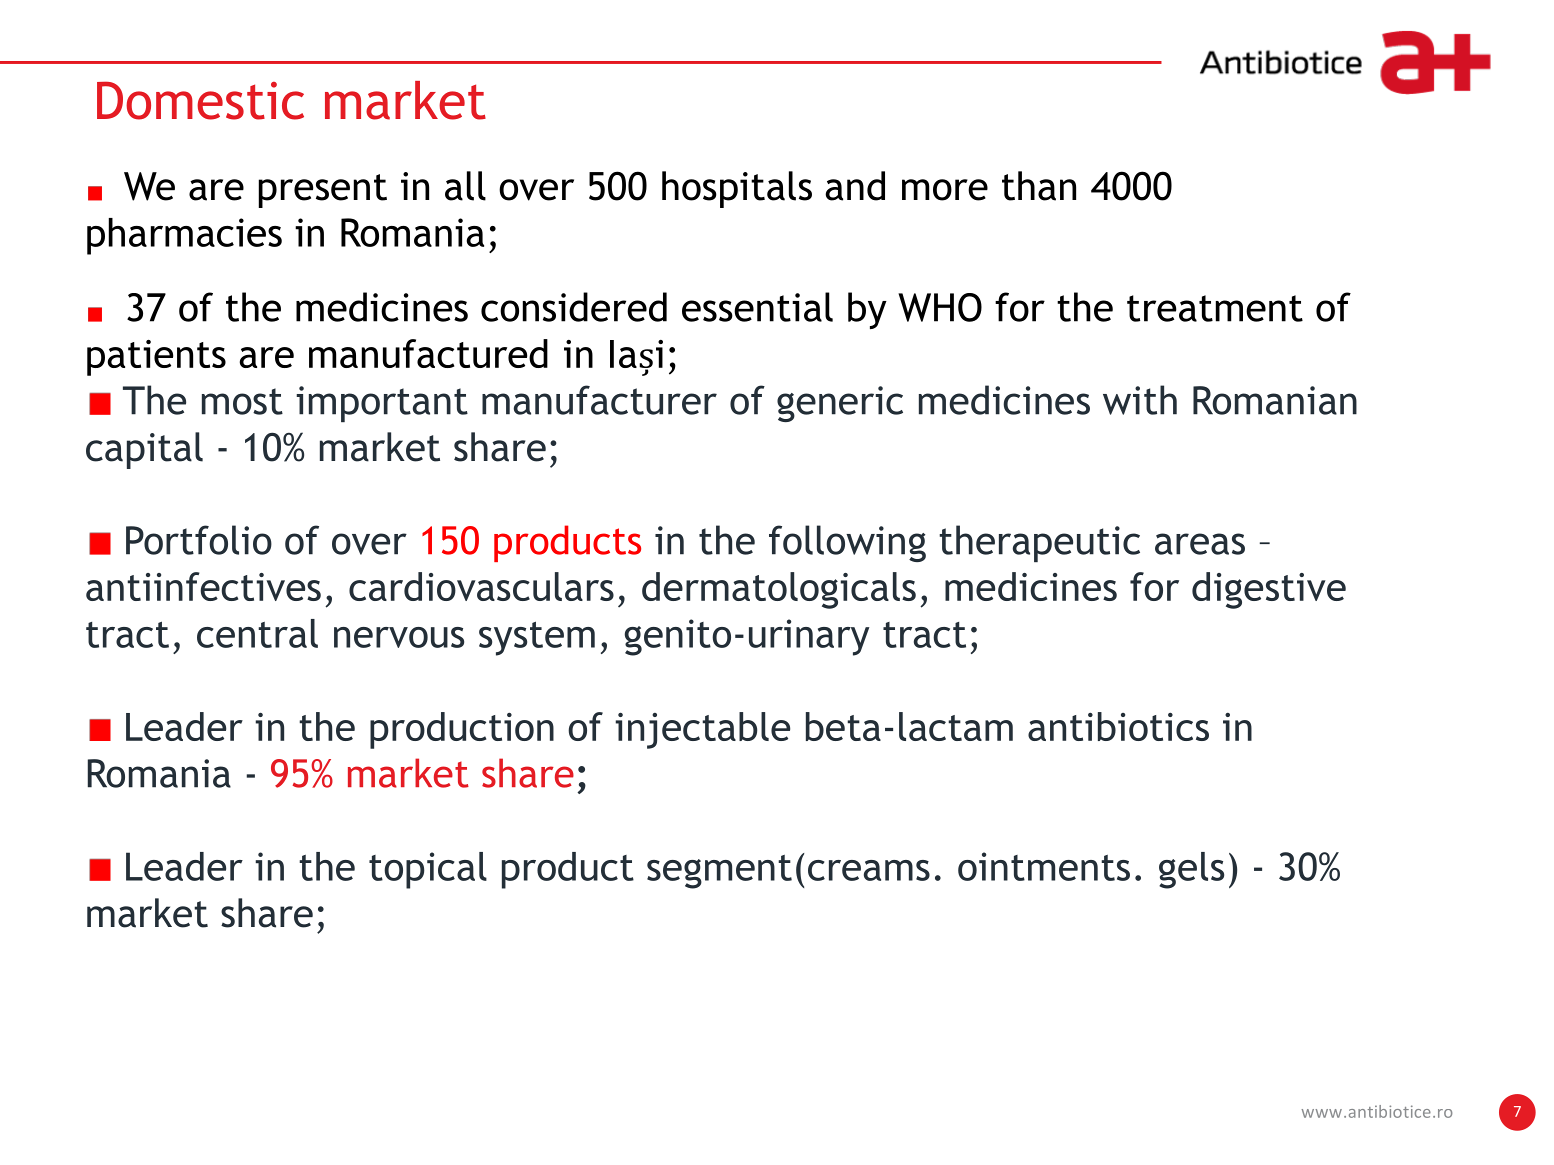 The width and height of the screenshot is (1554, 1165). Describe the element at coordinates (1191, 870) in the screenshot. I see `gels` at that location.
